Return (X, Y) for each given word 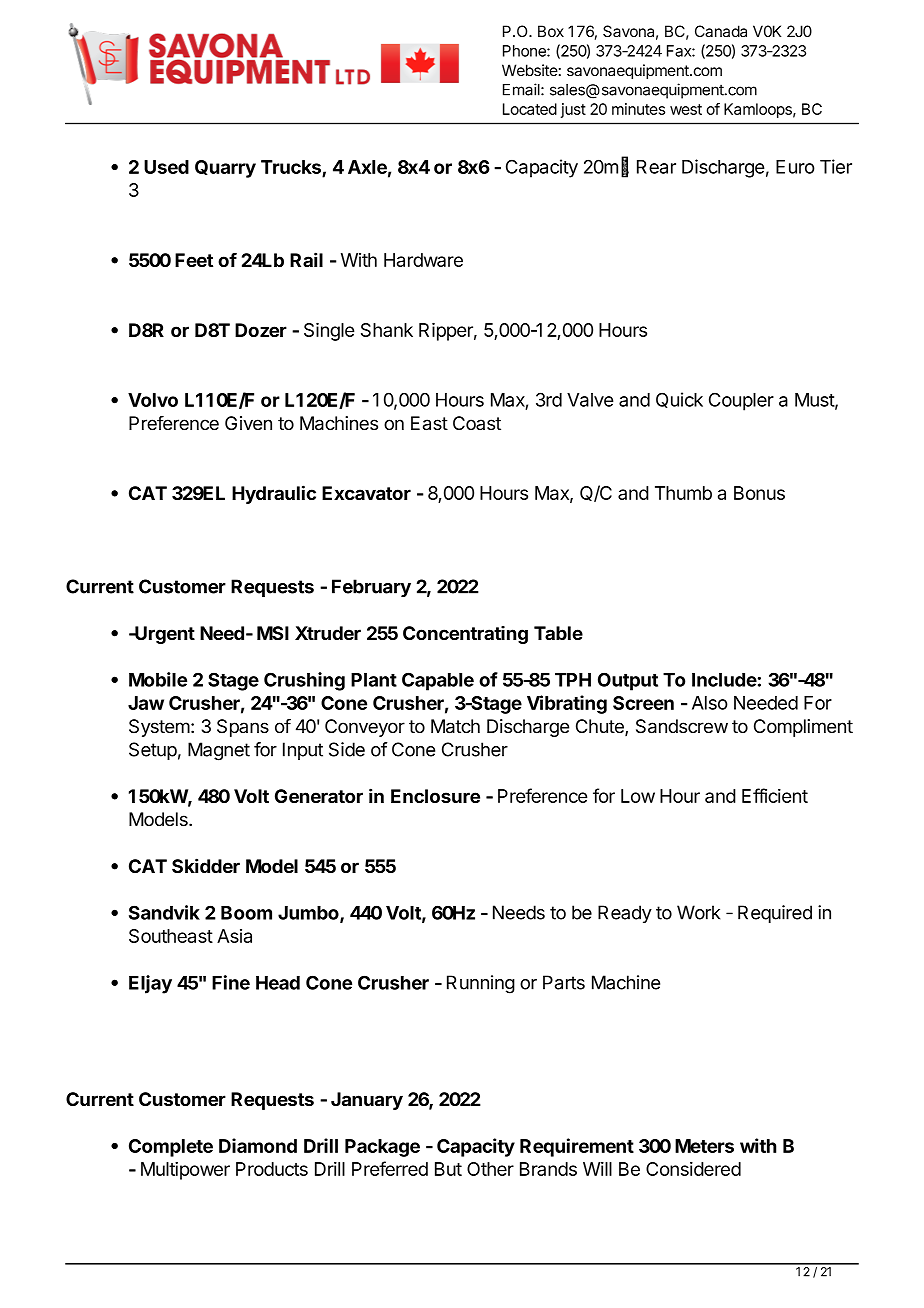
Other (490, 1169)
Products (272, 1169)
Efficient (775, 795)
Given (248, 423)
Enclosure (435, 796)
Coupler (741, 401)
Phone (525, 51)
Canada (721, 31)
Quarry (225, 169)
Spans (243, 728)
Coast (477, 423)
